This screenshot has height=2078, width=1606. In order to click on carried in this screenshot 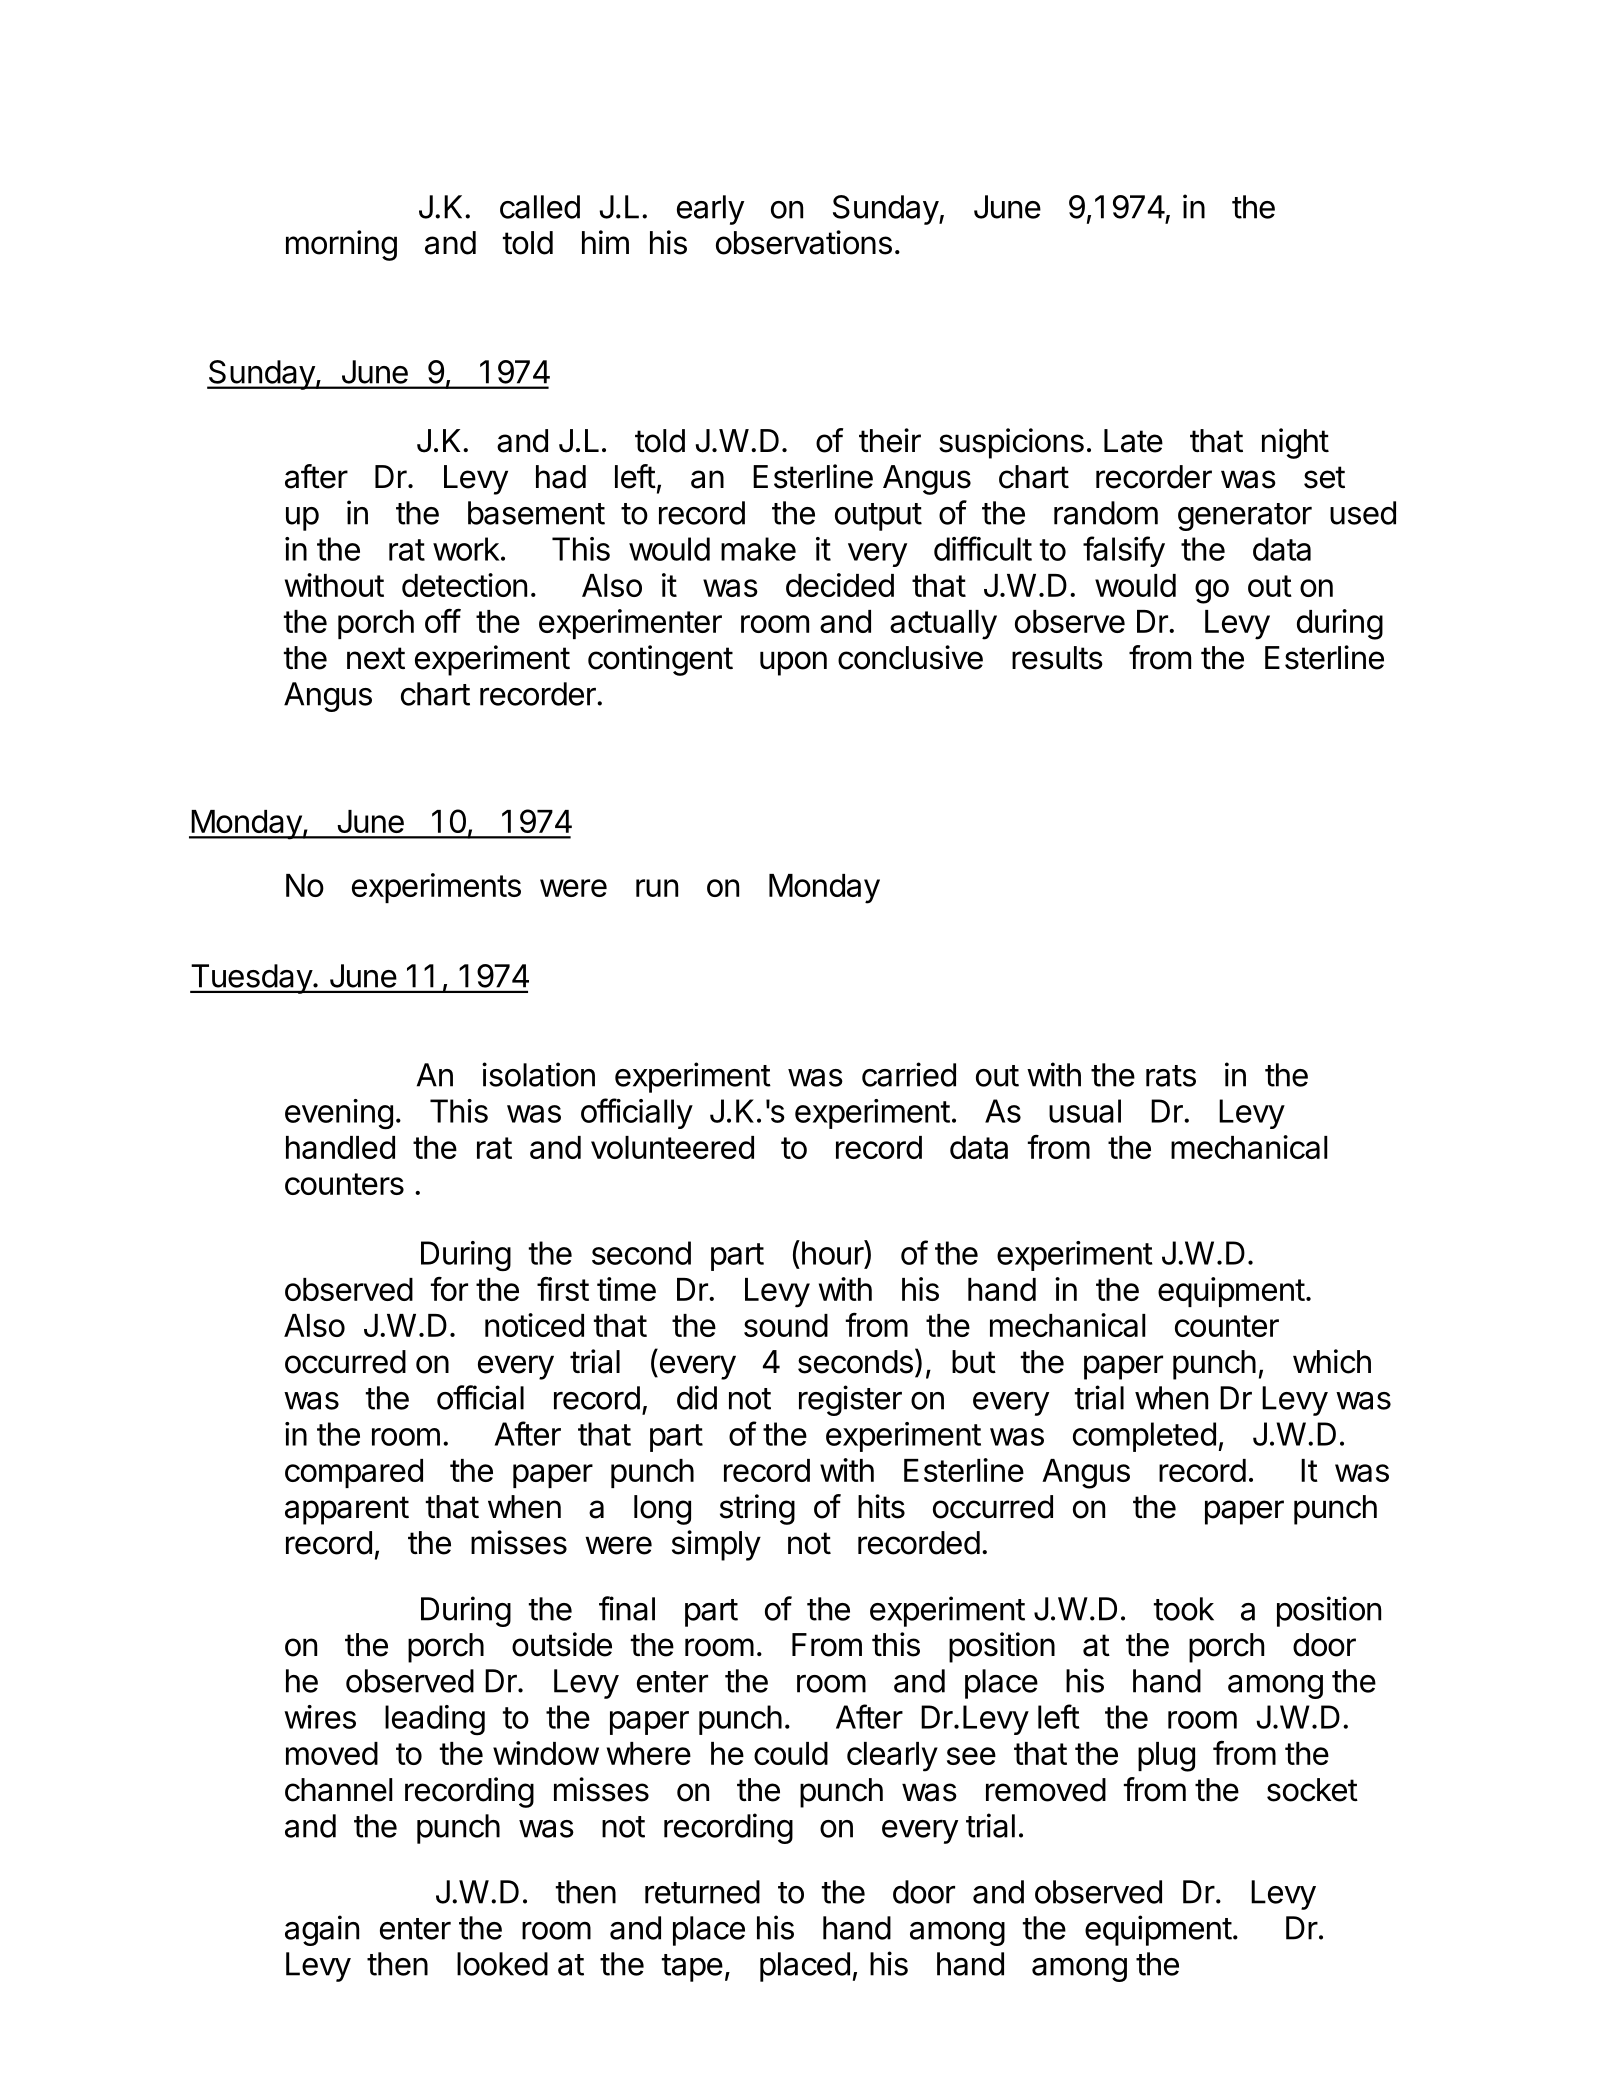, I will do `click(909, 1074)`.
